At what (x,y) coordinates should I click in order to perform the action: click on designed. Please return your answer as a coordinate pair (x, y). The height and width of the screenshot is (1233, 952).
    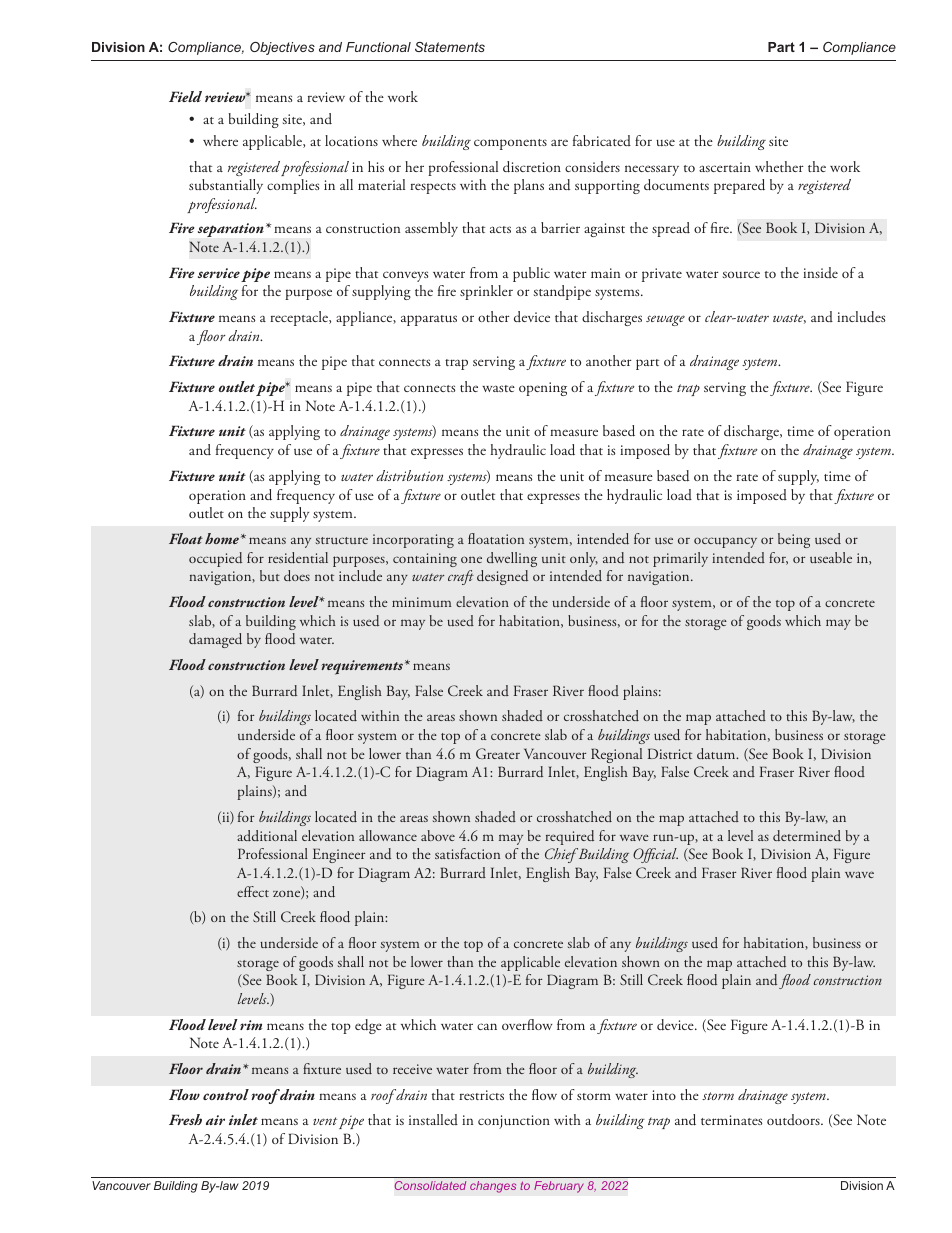
    Looking at the image, I should click on (502, 577).
